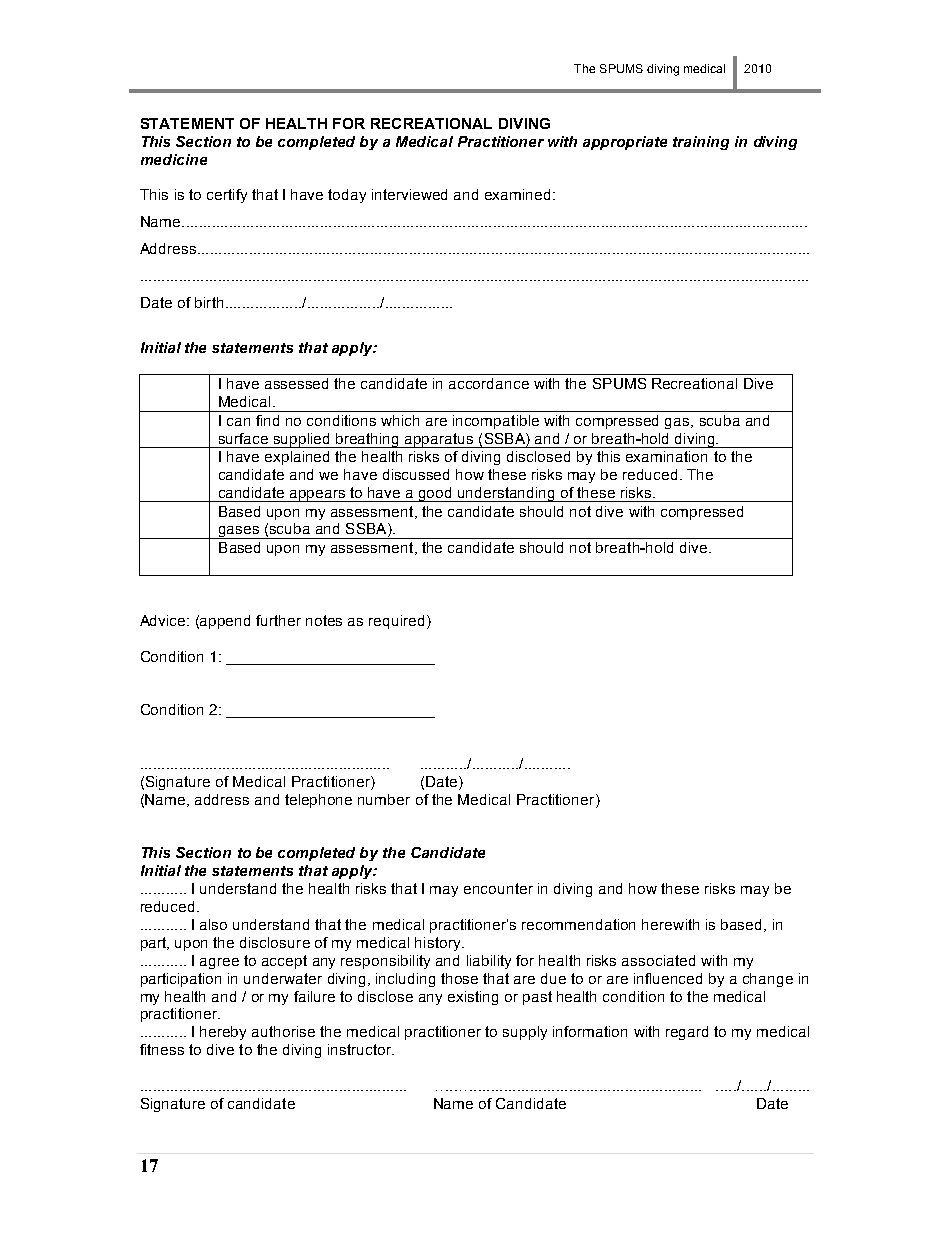  I want to click on examined, so click(517, 194).
